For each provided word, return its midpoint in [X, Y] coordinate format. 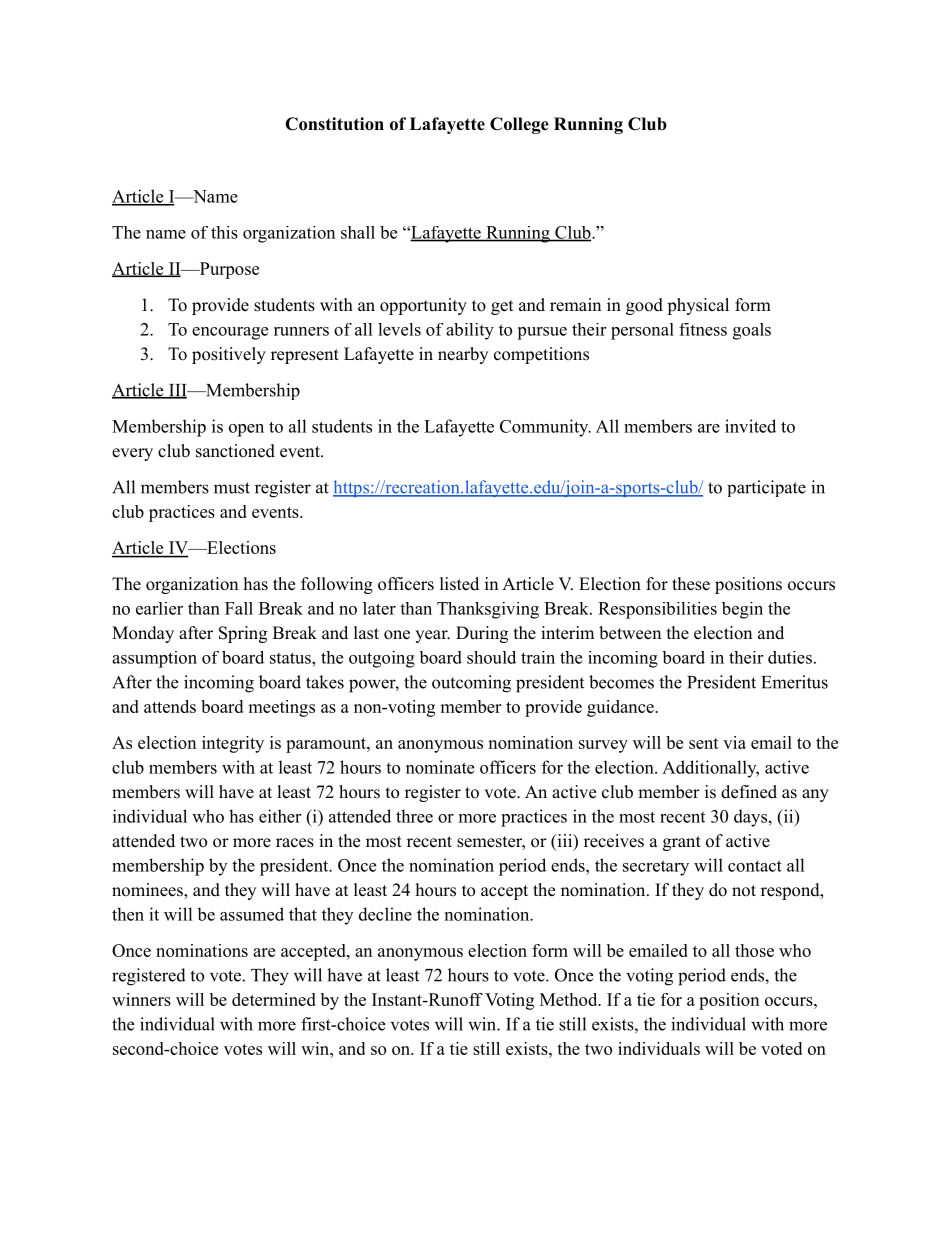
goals [752, 331]
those [754, 950]
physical [698, 306]
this [224, 232]
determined [274, 999]
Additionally [710, 769]
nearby [463, 355]
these [691, 584]
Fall [239, 608]
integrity [233, 744]
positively [229, 355]
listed [459, 584]
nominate [440, 767]
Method [570, 999]
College [519, 125]
